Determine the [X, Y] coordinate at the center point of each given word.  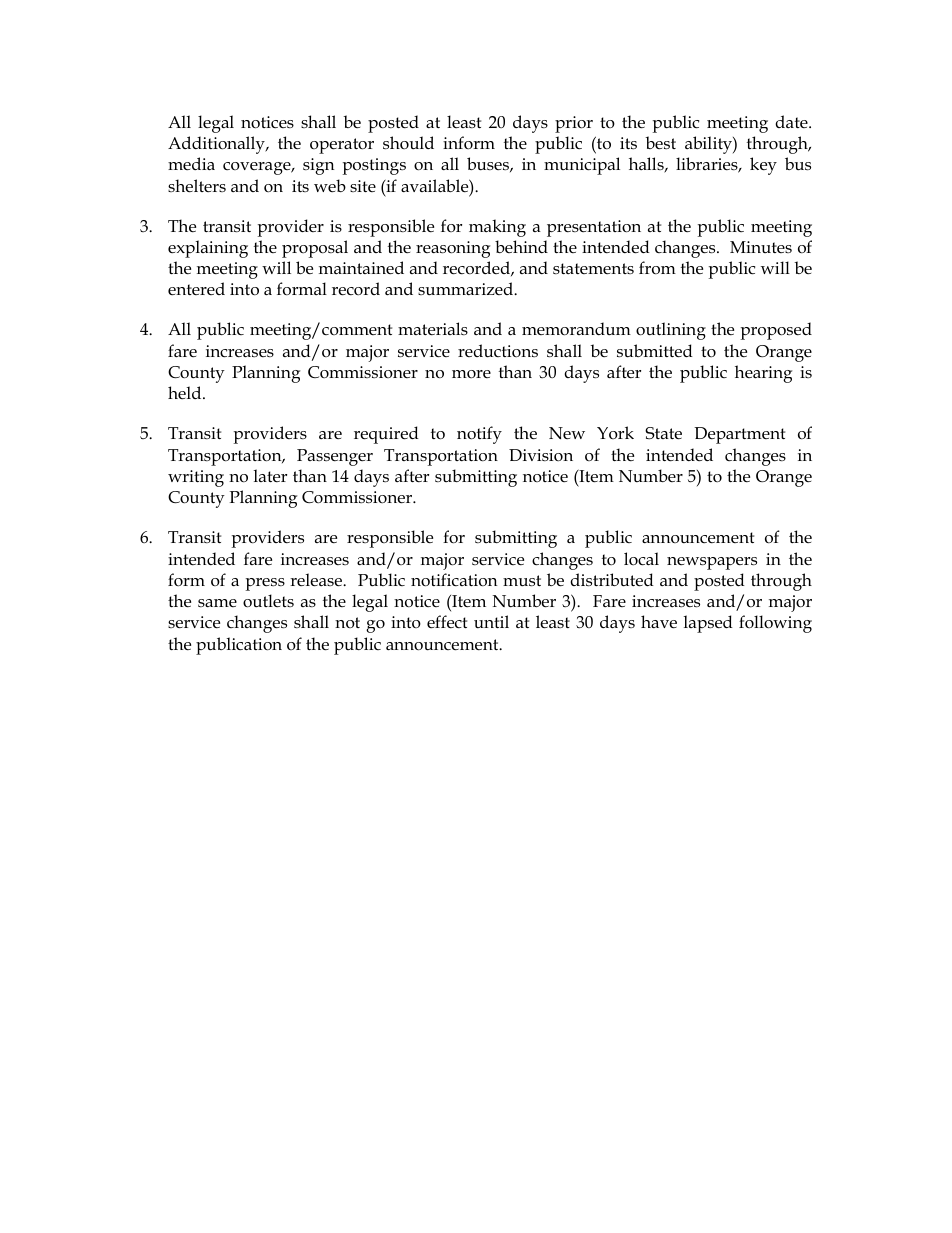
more [471, 374]
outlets [268, 601]
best [660, 142]
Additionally [217, 145]
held [186, 392]
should [408, 143]
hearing [763, 374]
